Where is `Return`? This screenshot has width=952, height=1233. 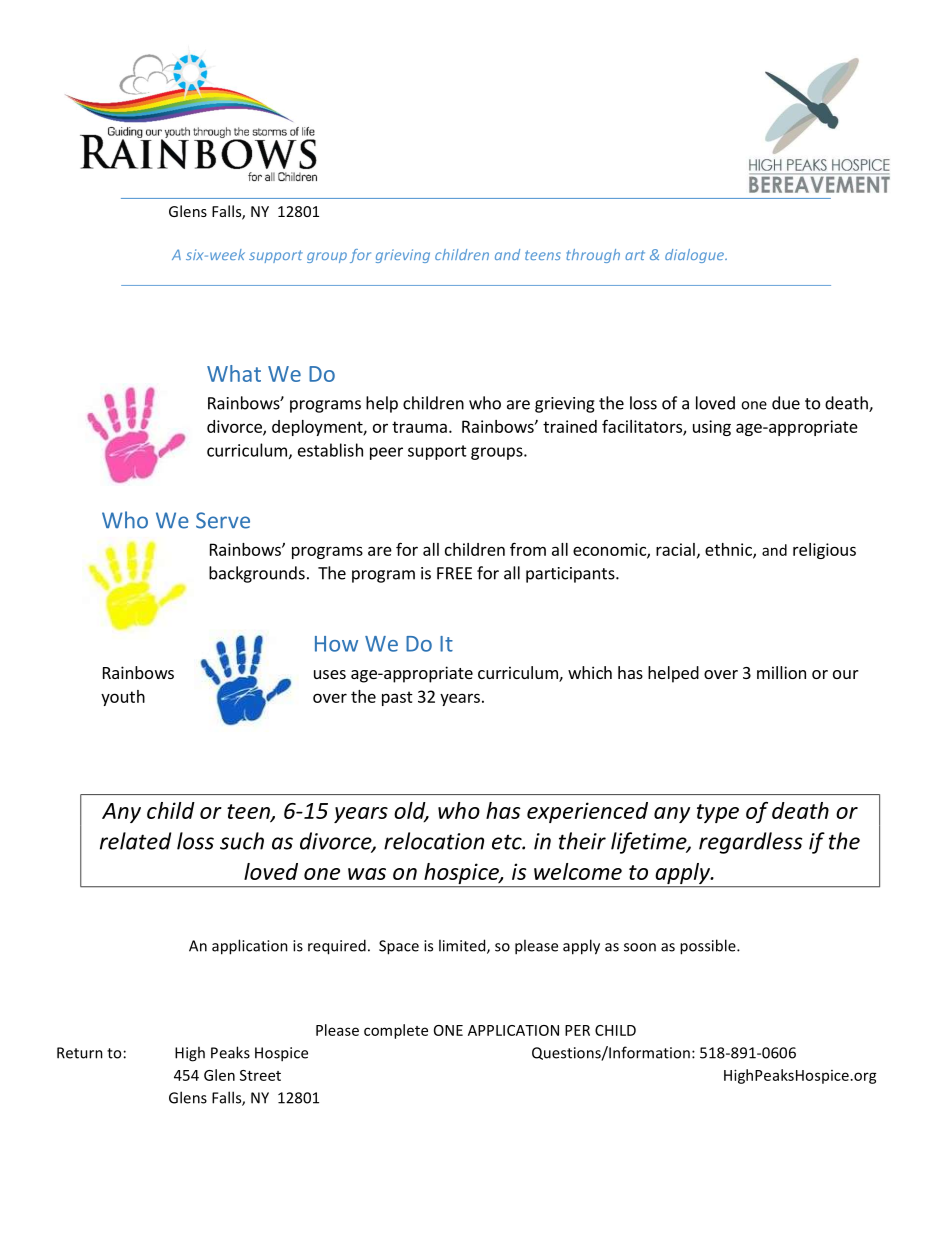 Return is located at coordinates (80, 1053).
